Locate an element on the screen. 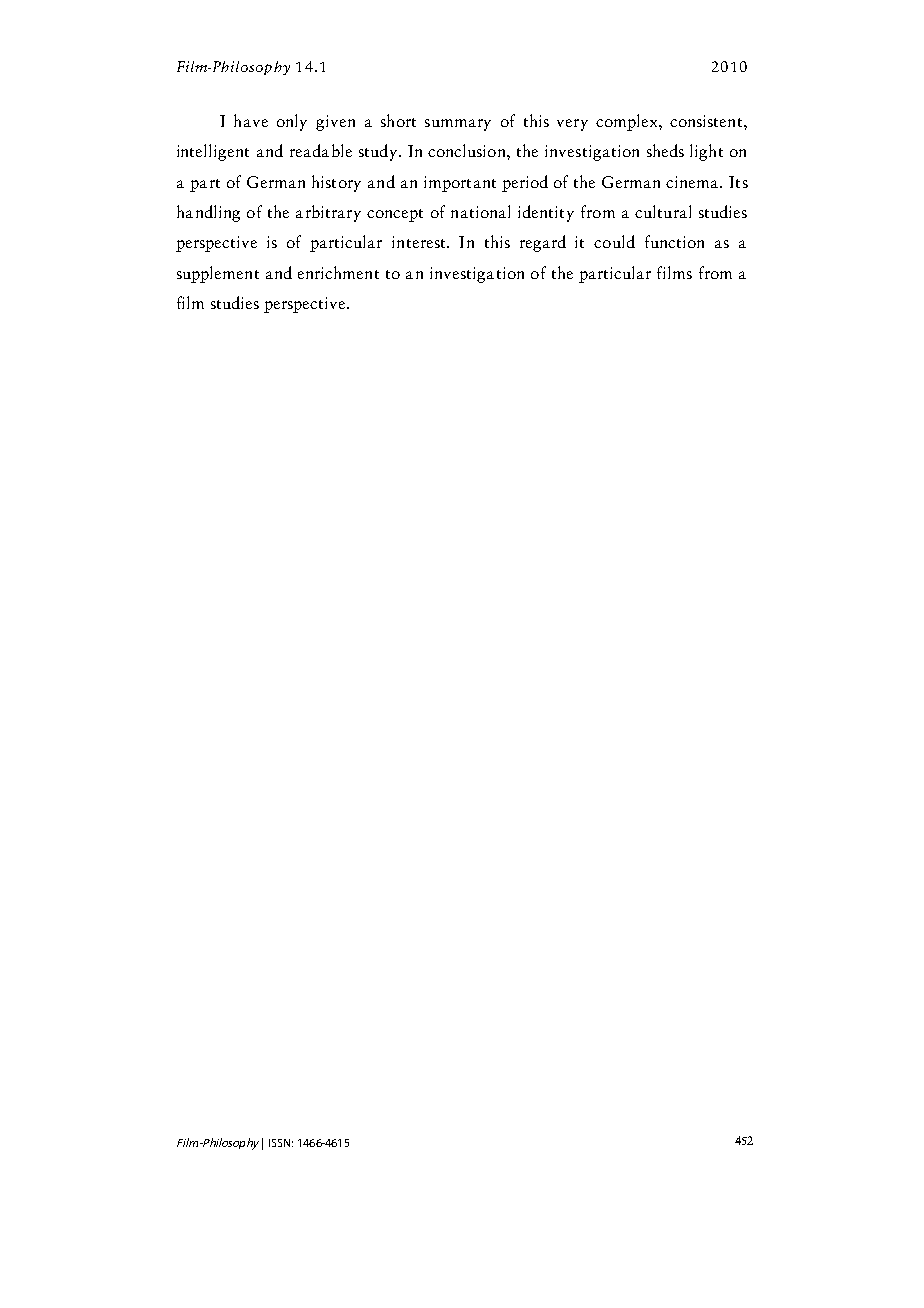  history is located at coordinates (336, 183).
